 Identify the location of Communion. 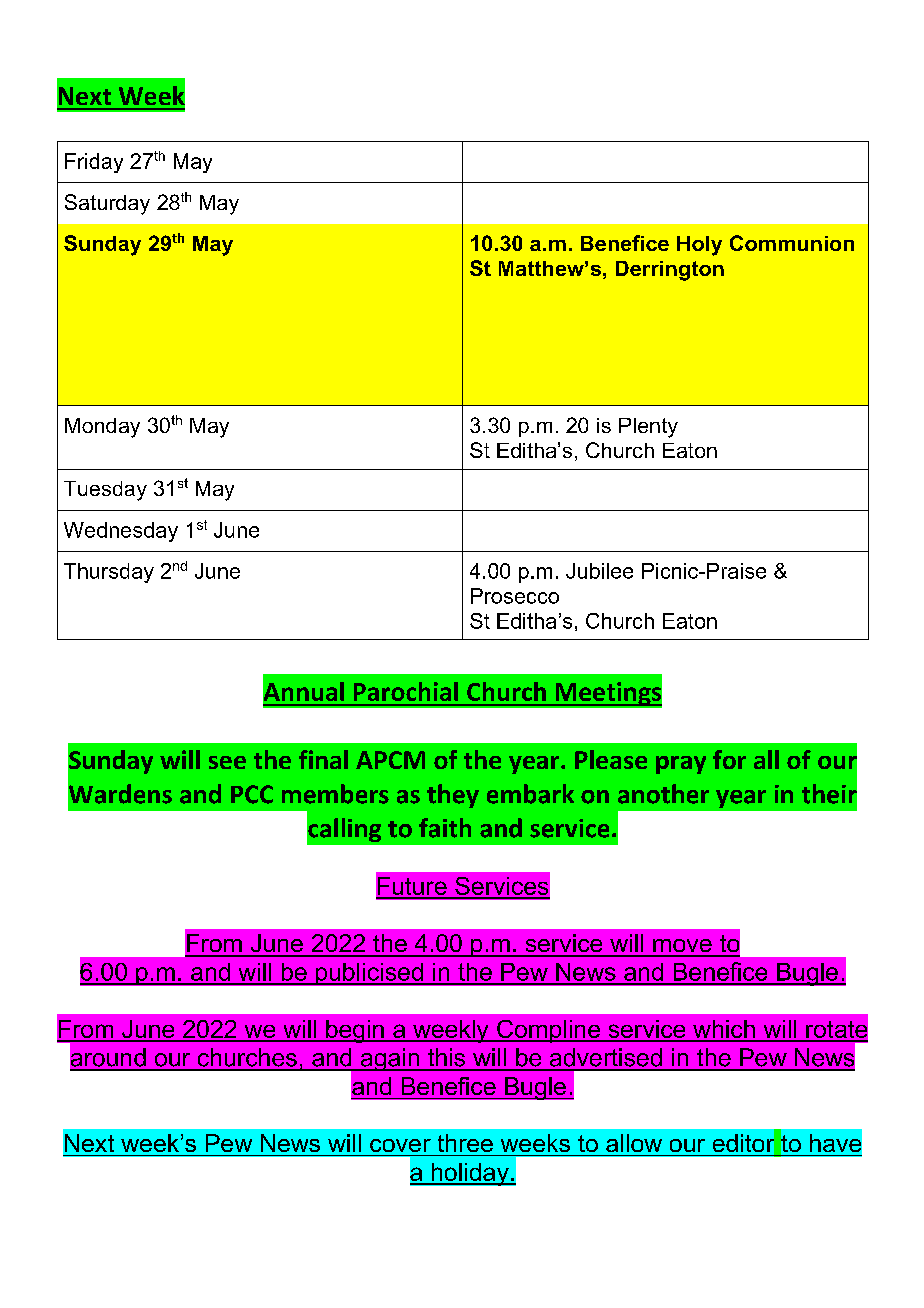
(792, 243).
